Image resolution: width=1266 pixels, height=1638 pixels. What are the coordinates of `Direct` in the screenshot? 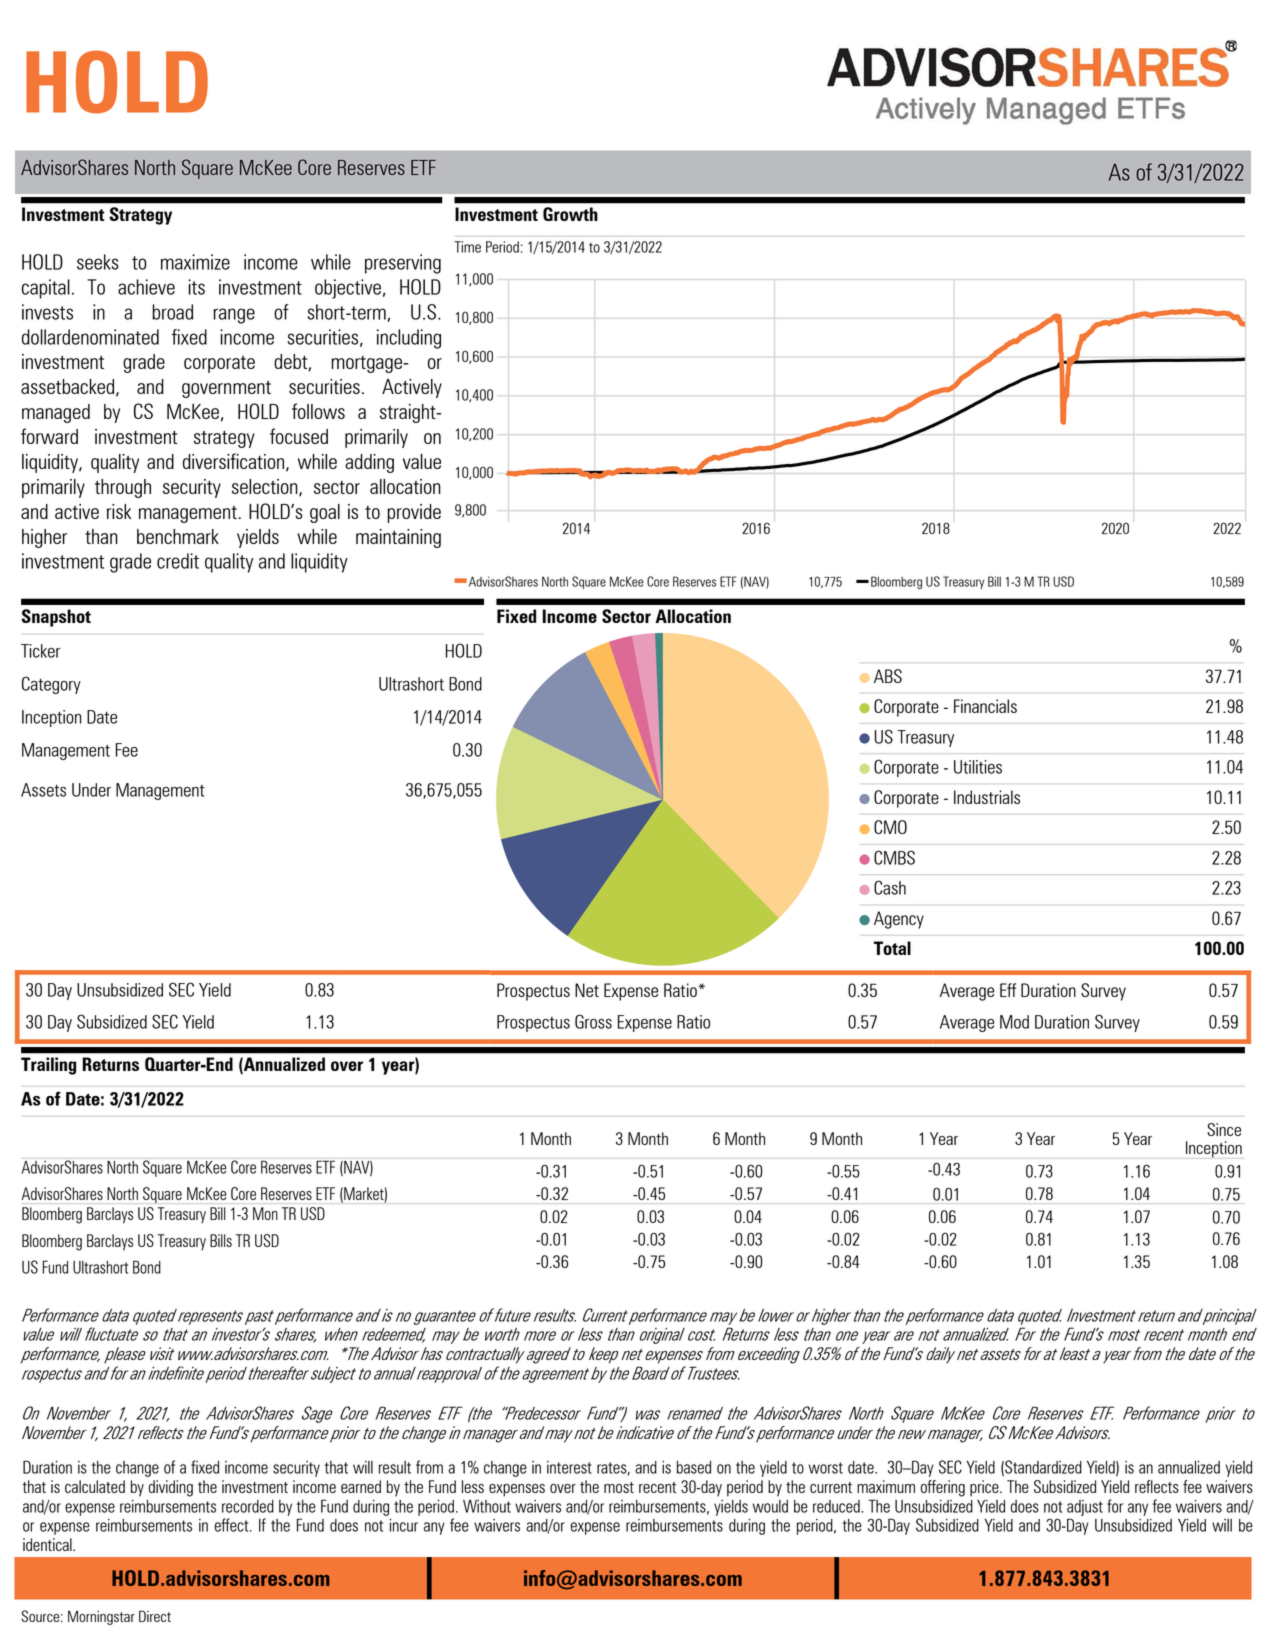 It's located at (155, 1616).
